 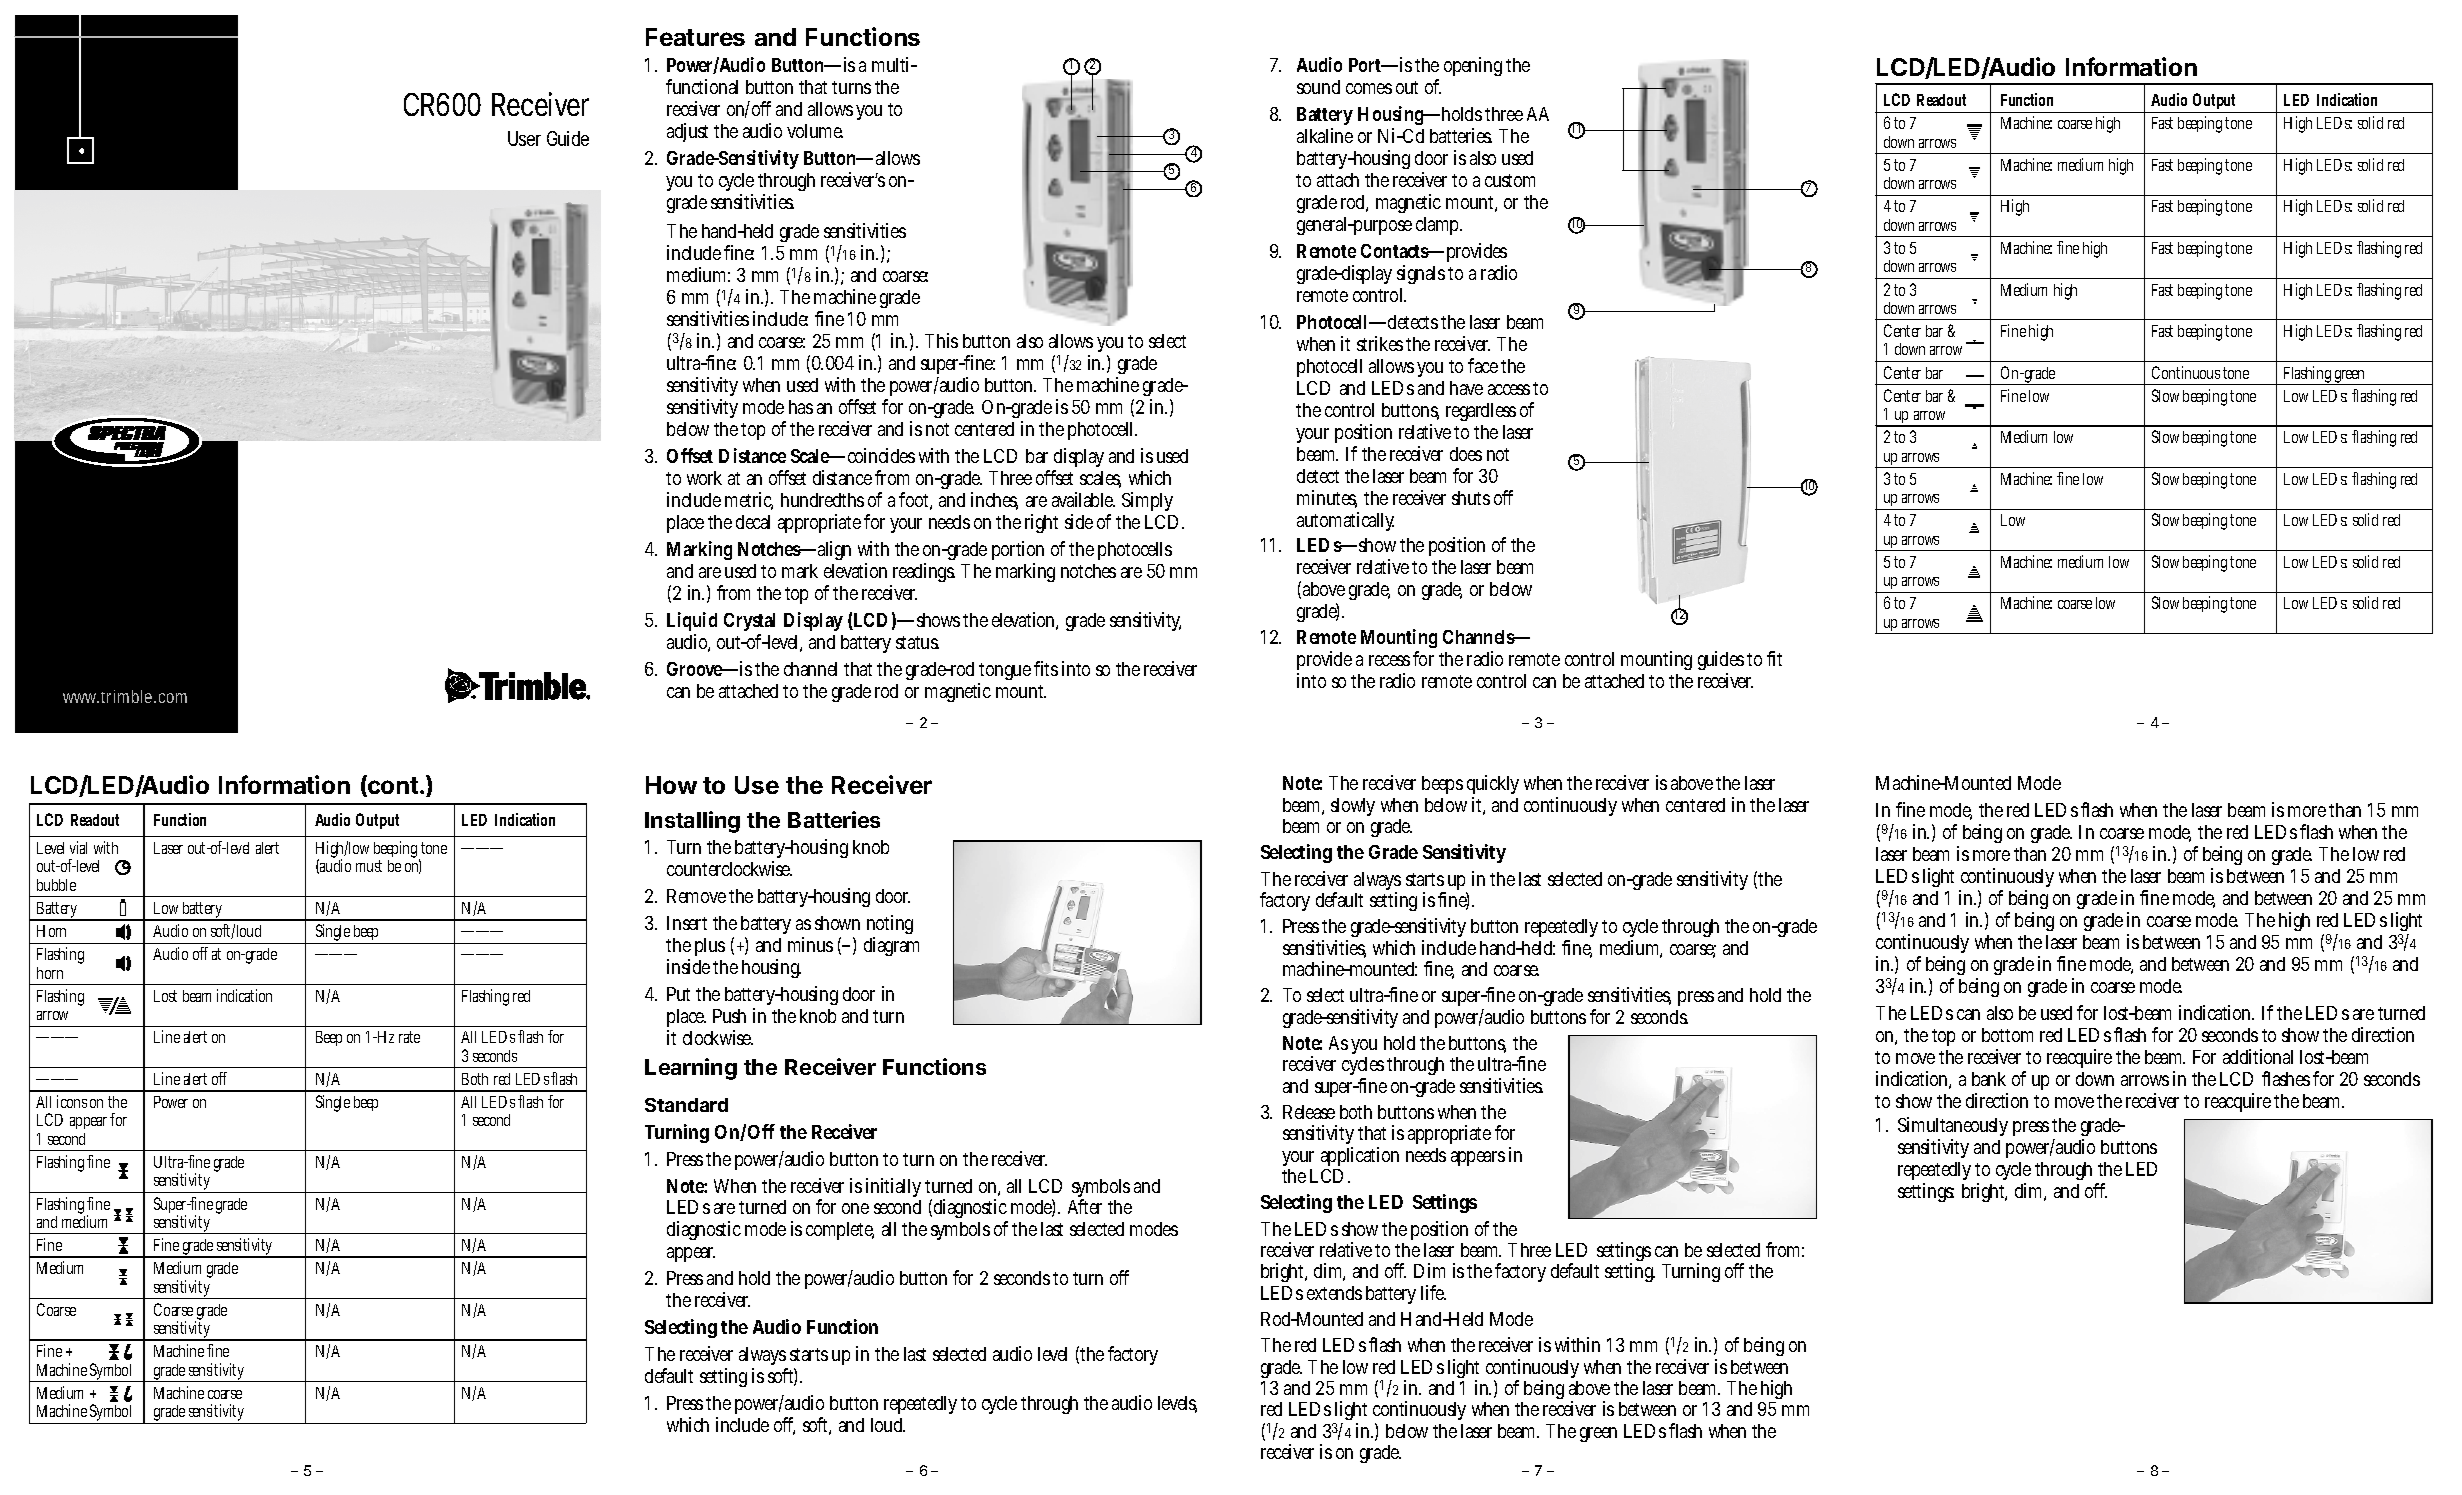 I want to click on noting, so click(x=890, y=926).
